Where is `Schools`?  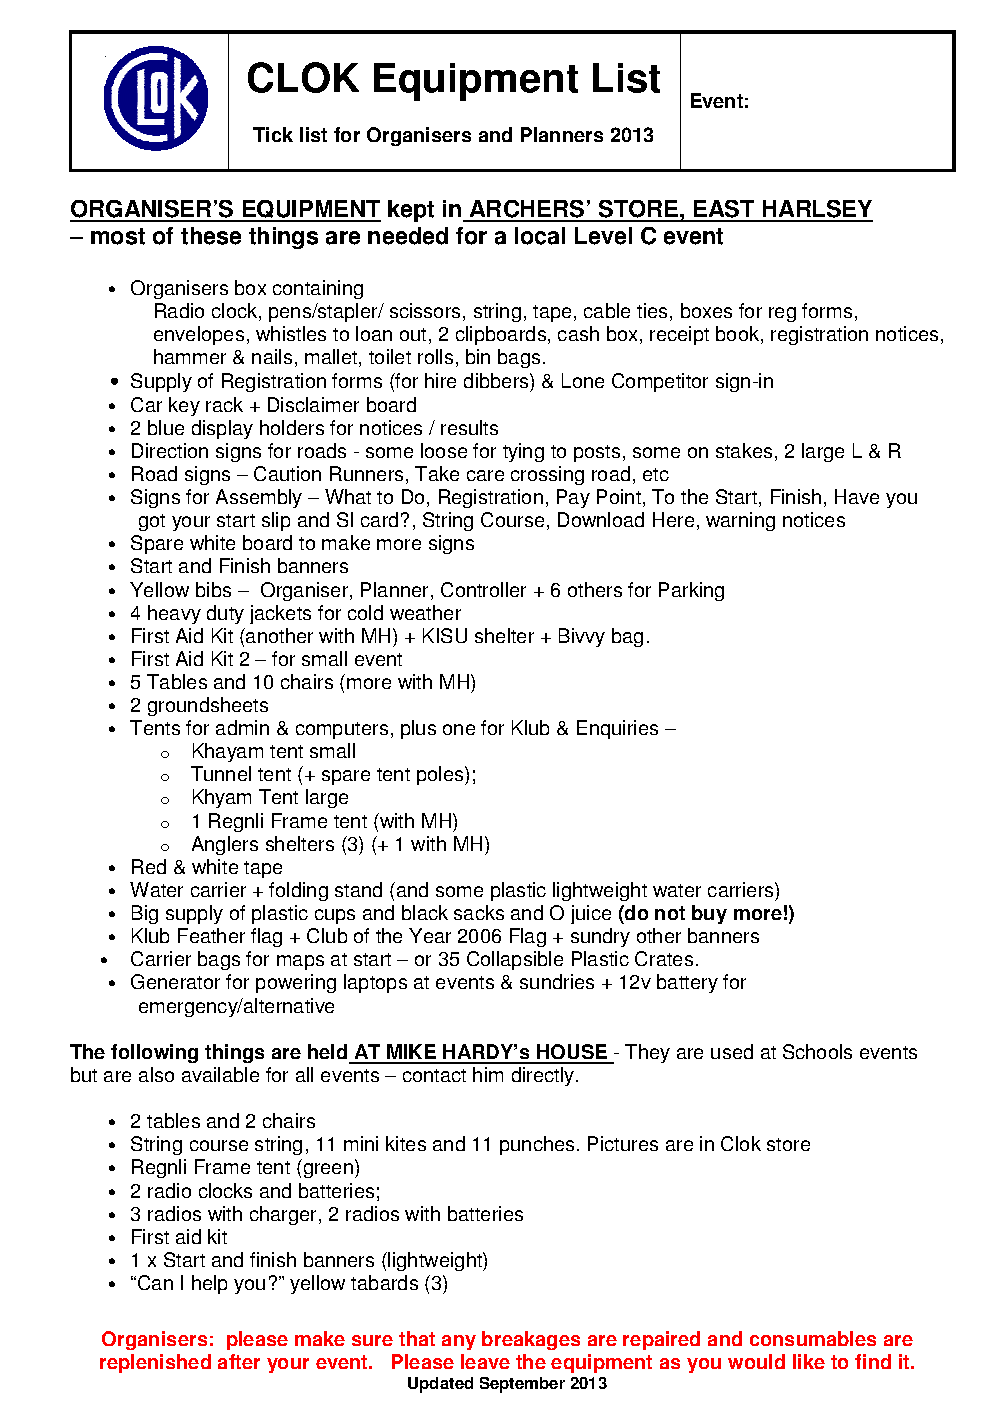 Schools is located at coordinates (817, 1051).
